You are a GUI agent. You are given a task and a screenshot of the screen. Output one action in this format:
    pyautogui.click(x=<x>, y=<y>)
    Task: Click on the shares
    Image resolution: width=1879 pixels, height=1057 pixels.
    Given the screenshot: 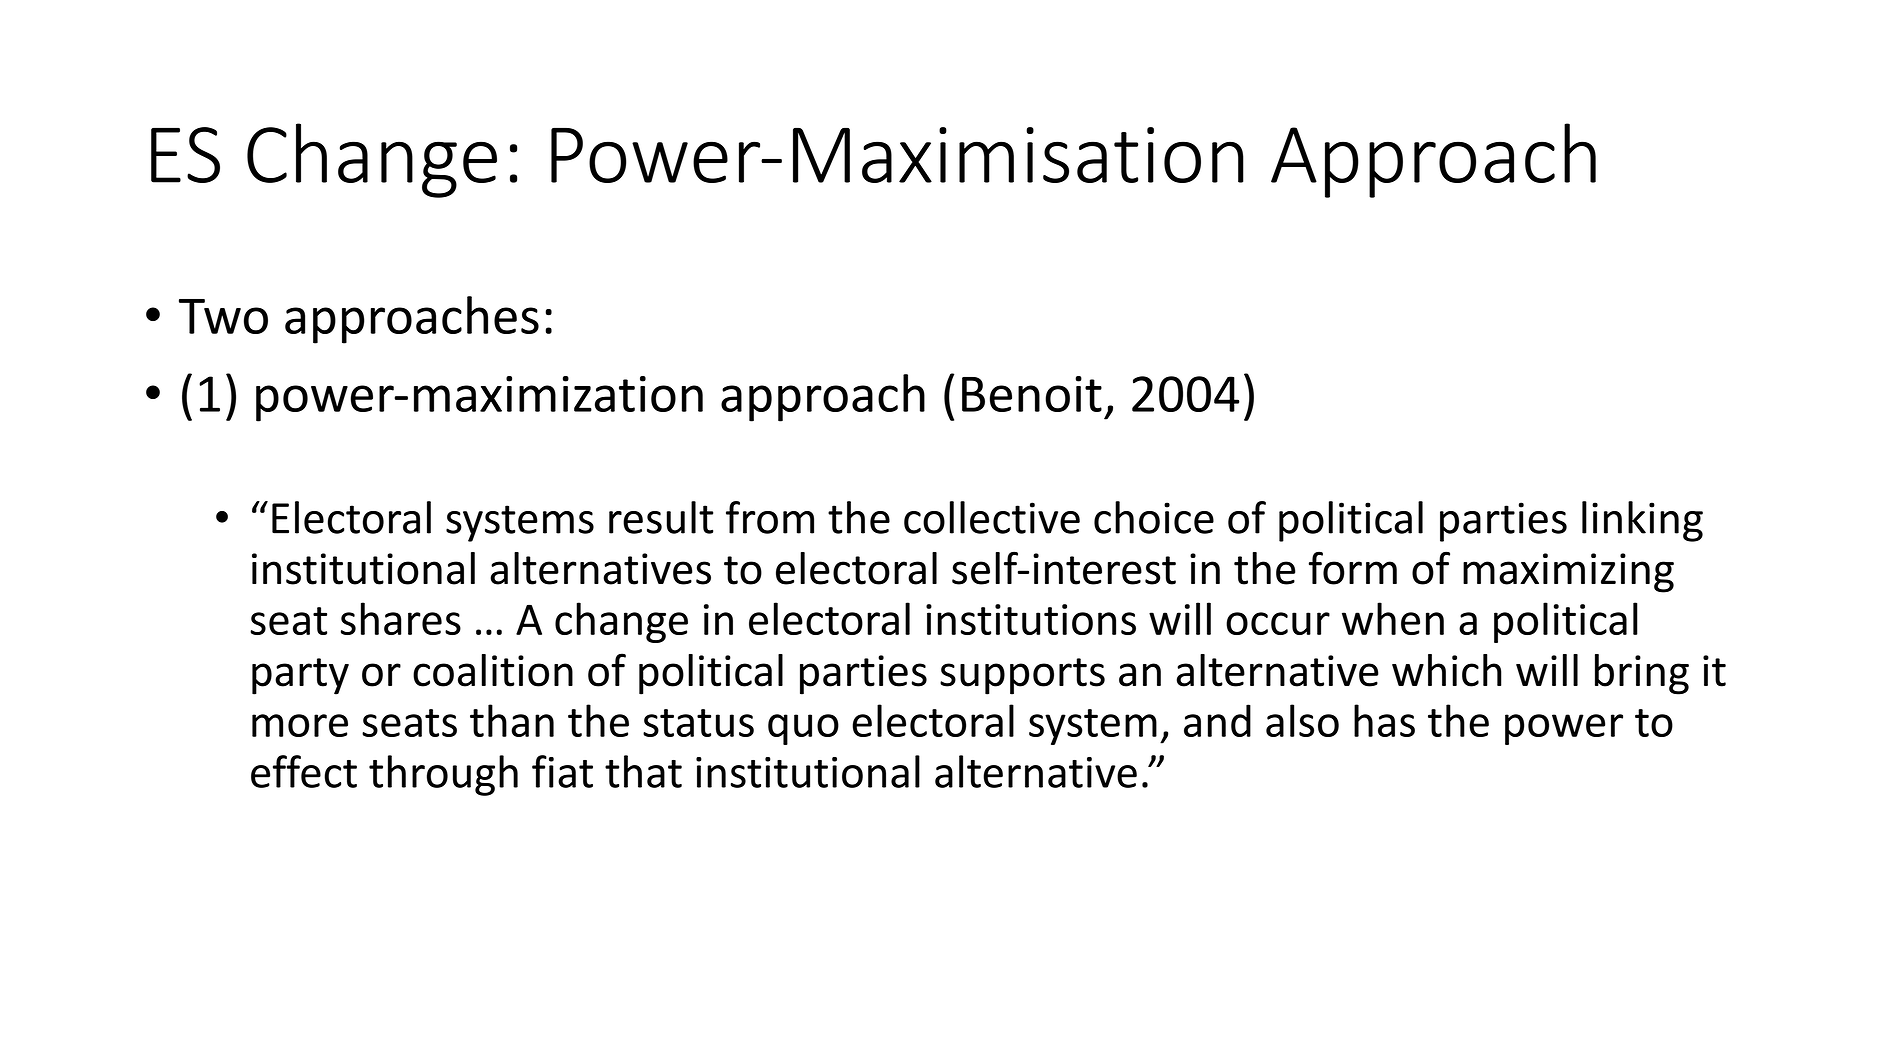 What is the action you would take?
    pyautogui.click(x=401, y=618)
